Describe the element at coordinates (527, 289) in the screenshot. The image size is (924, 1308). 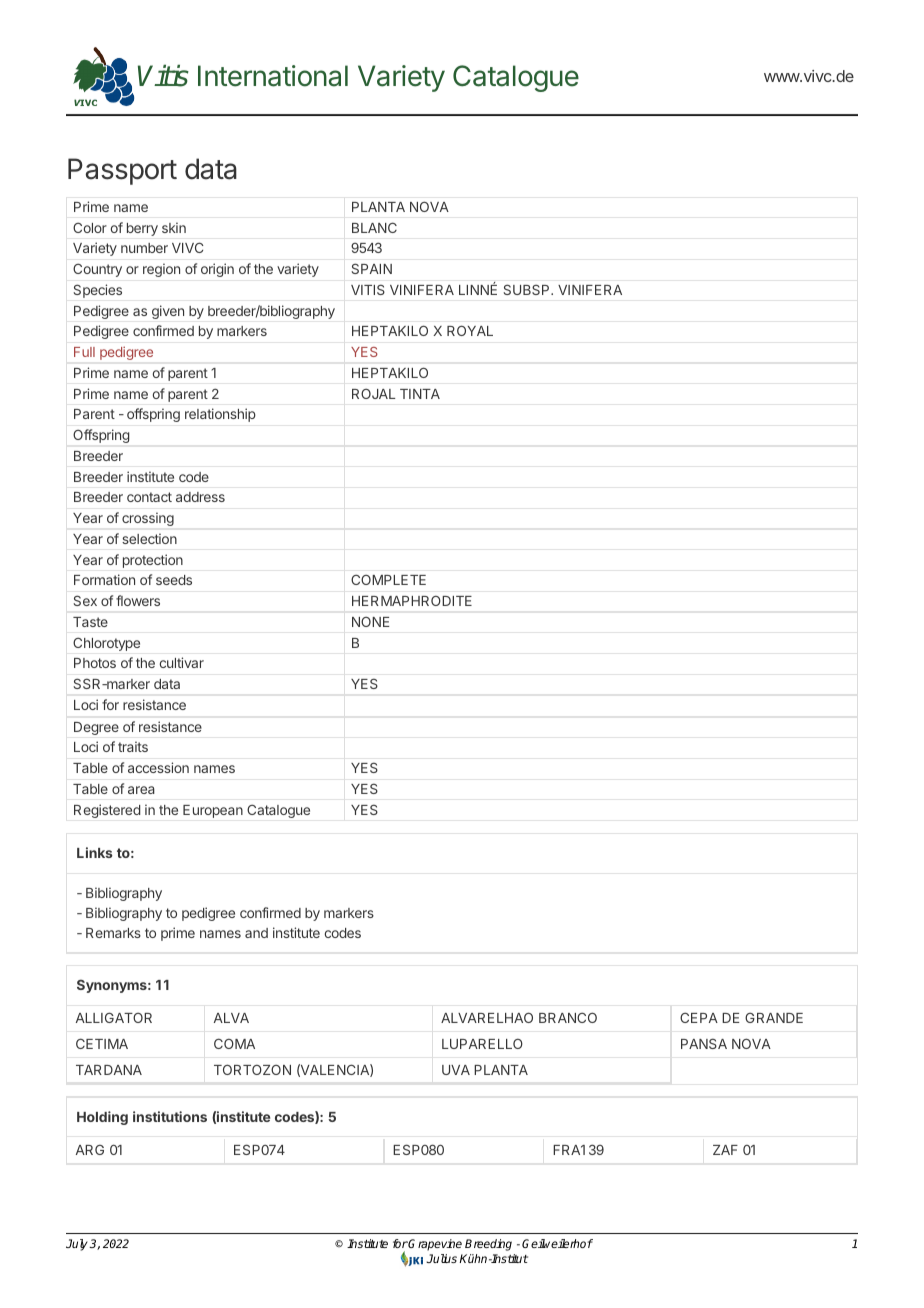
I see `SUBSP` at that location.
